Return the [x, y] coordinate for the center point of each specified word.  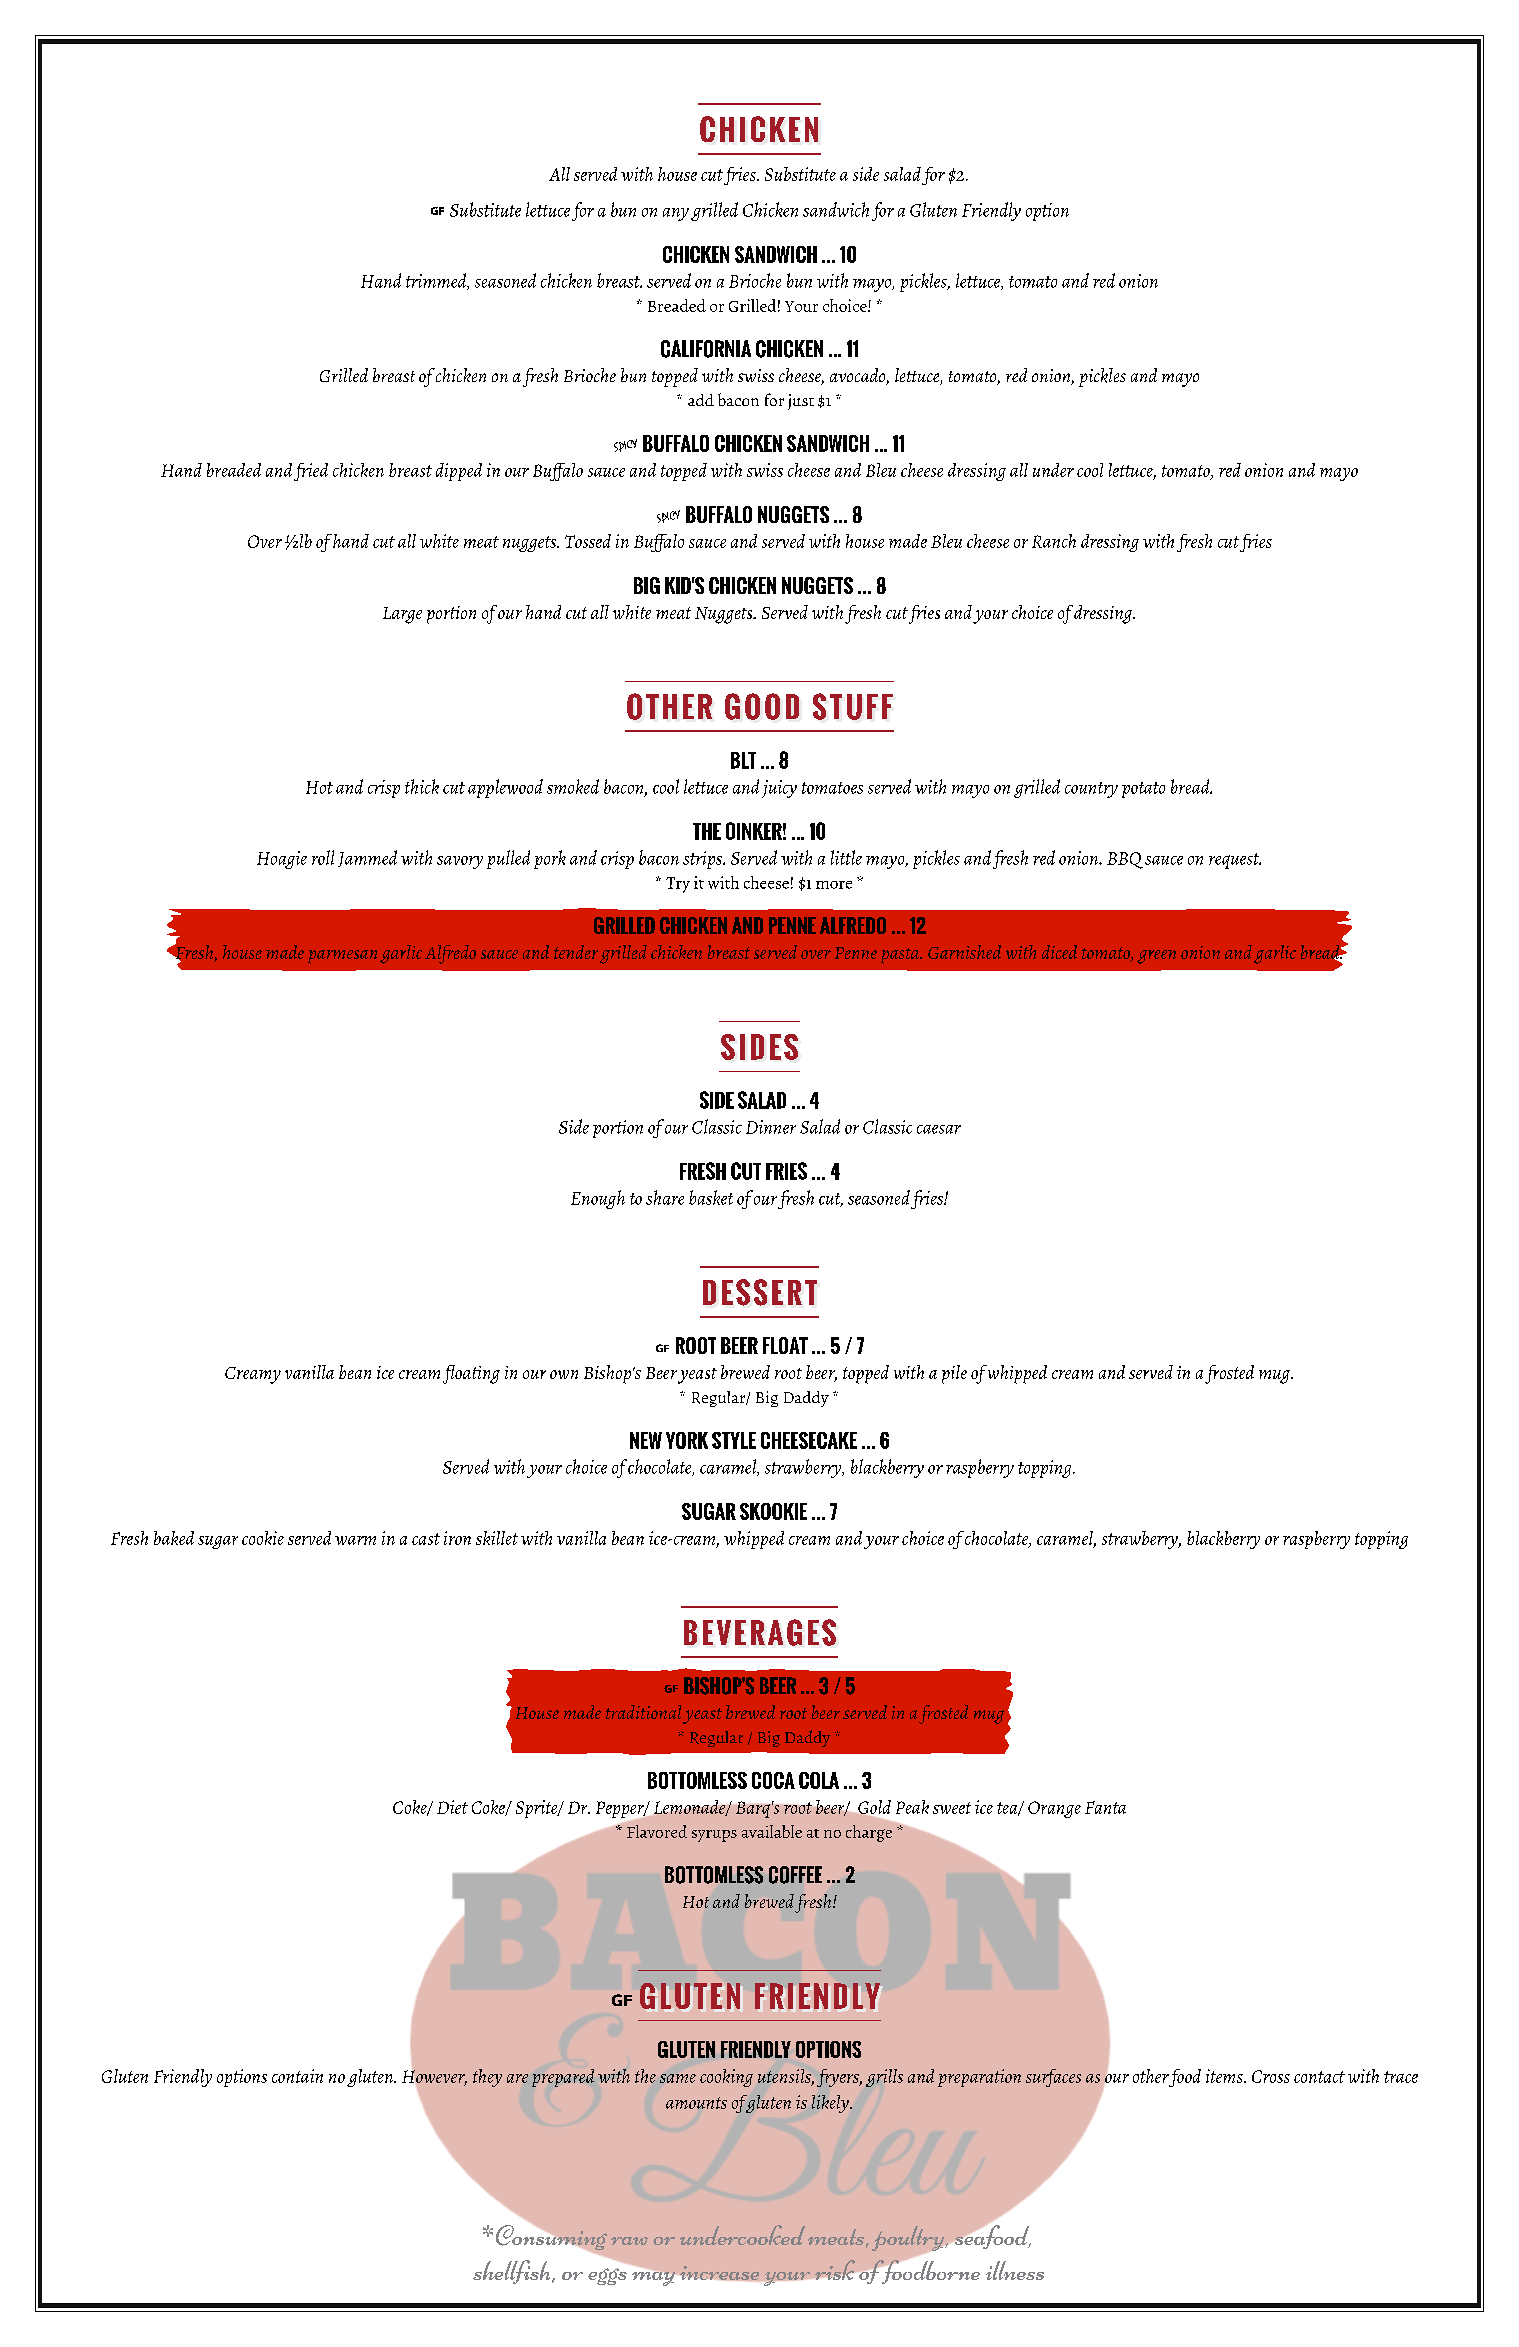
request [1235, 861]
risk [835, 2270]
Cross [1271, 2076]
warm [355, 1540]
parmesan [342, 957]
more [834, 885]
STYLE [734, 1440]
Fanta [1105, 1807]
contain [297, 2076]
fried [311, 472]
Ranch [1054, 541]
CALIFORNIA [706, 349]
